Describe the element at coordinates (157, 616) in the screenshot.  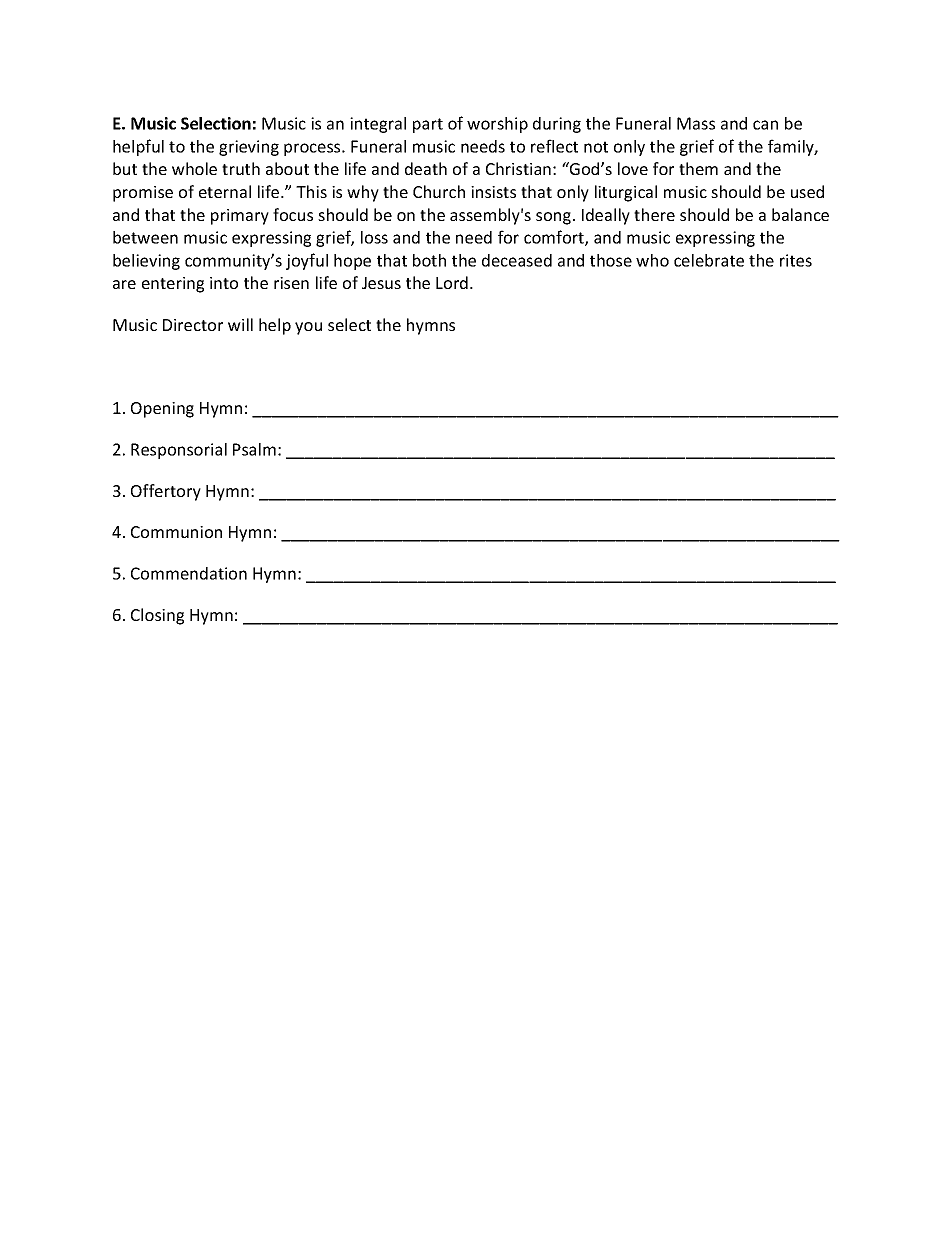
I see `Closing` at that location.
